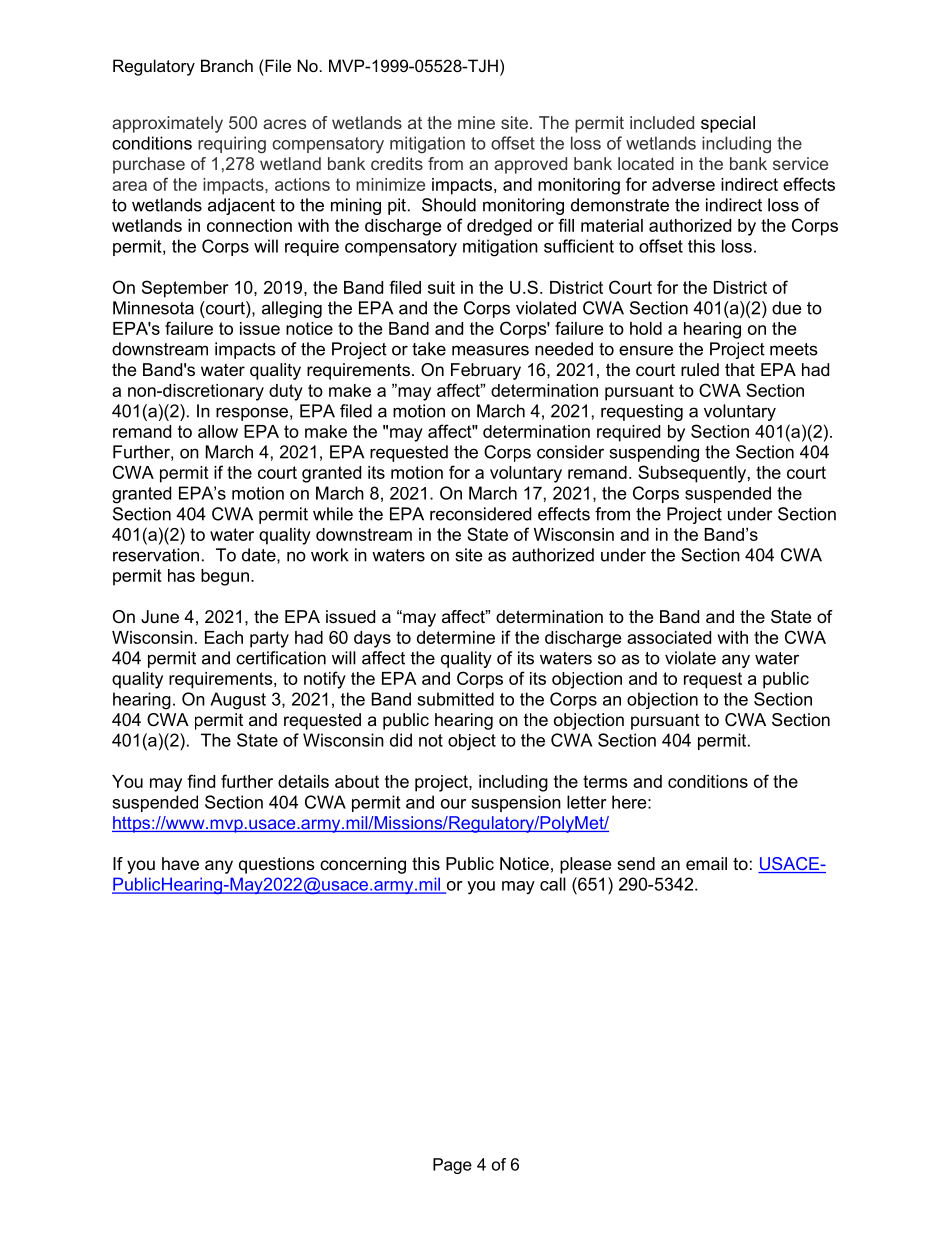  What do you see at coordinates (516, 803) in the page?
I see `suspension` at bounding box center [516, 803].
